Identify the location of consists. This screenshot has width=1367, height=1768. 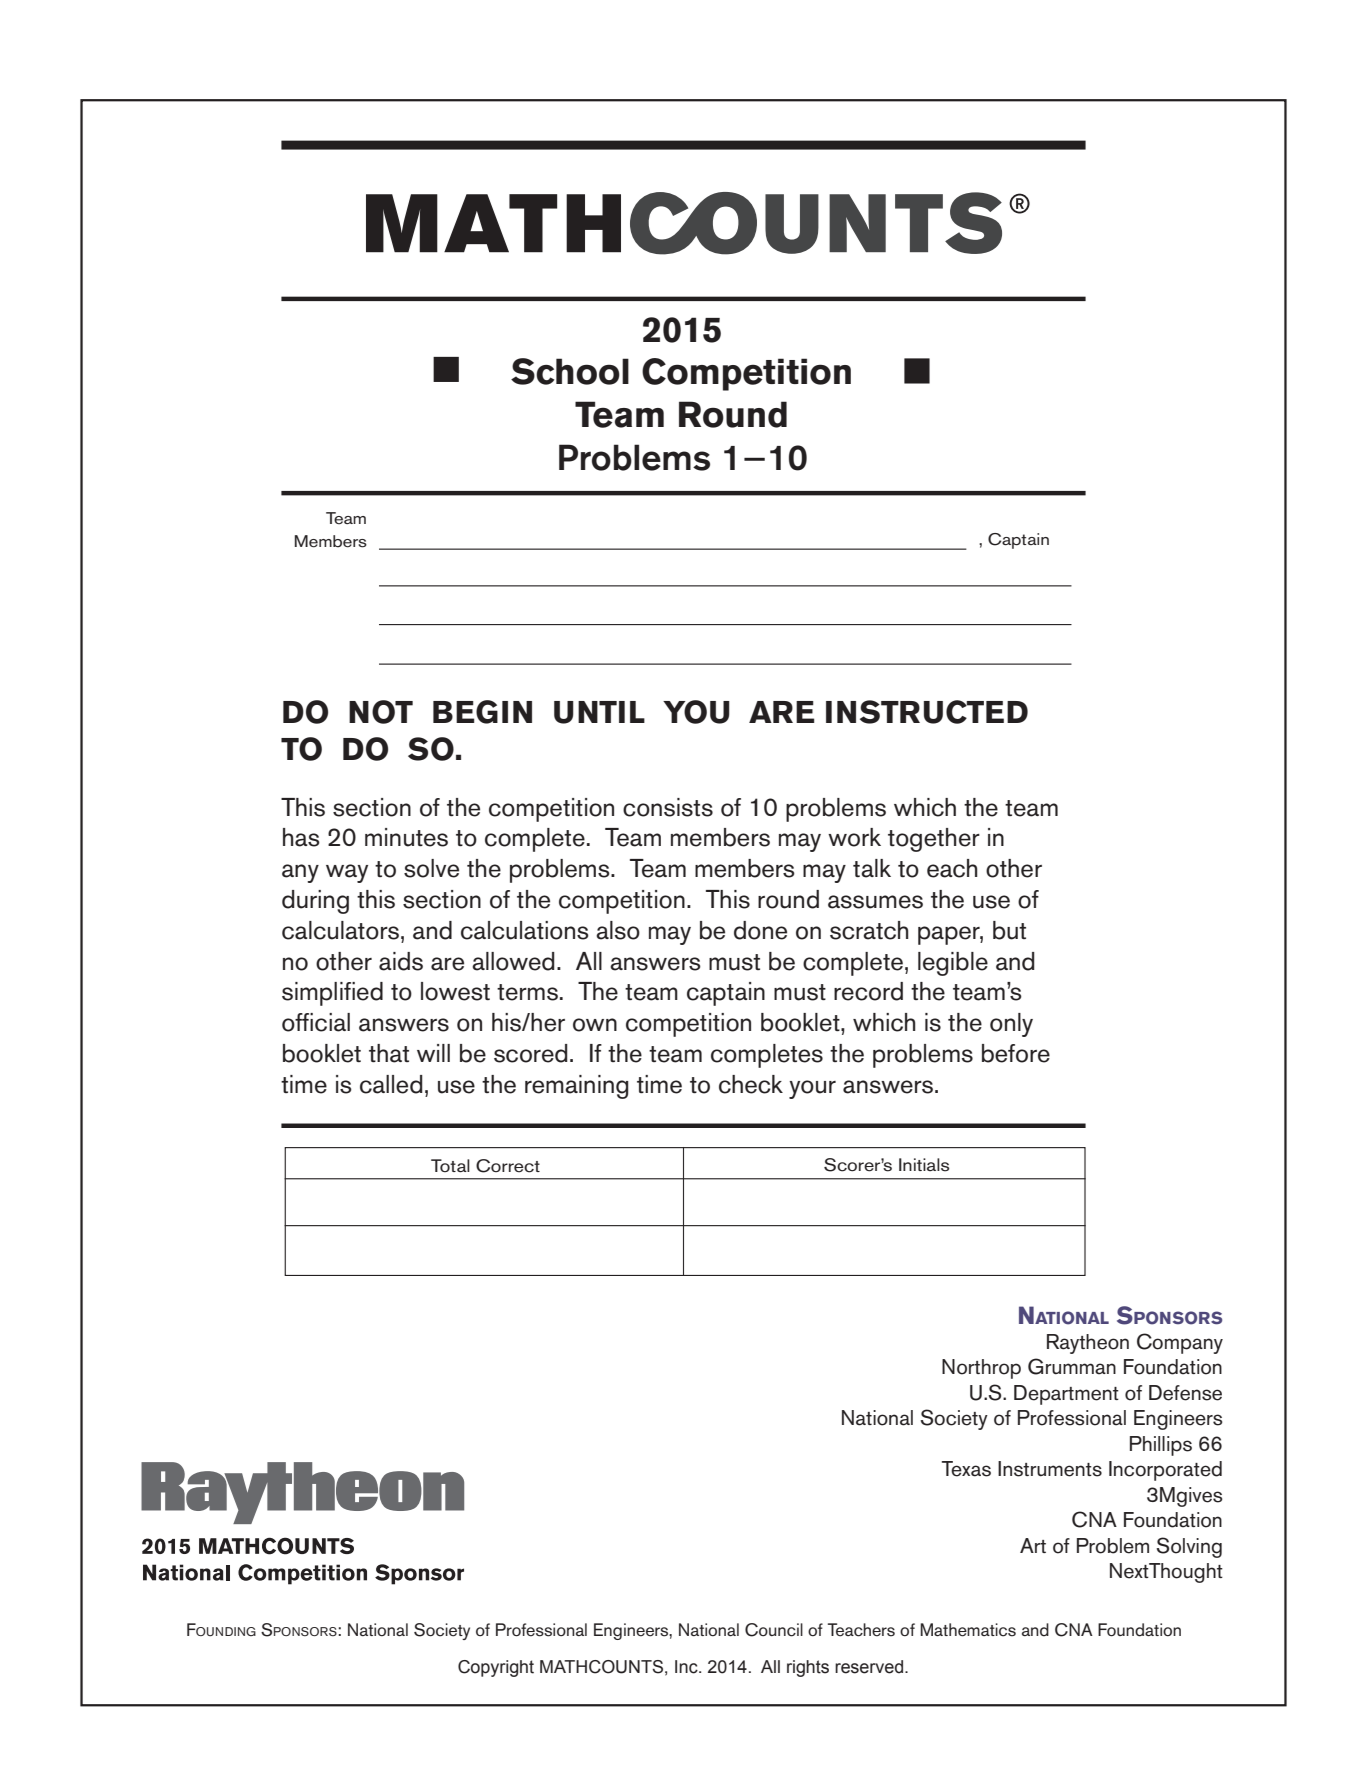
(668, 807).
